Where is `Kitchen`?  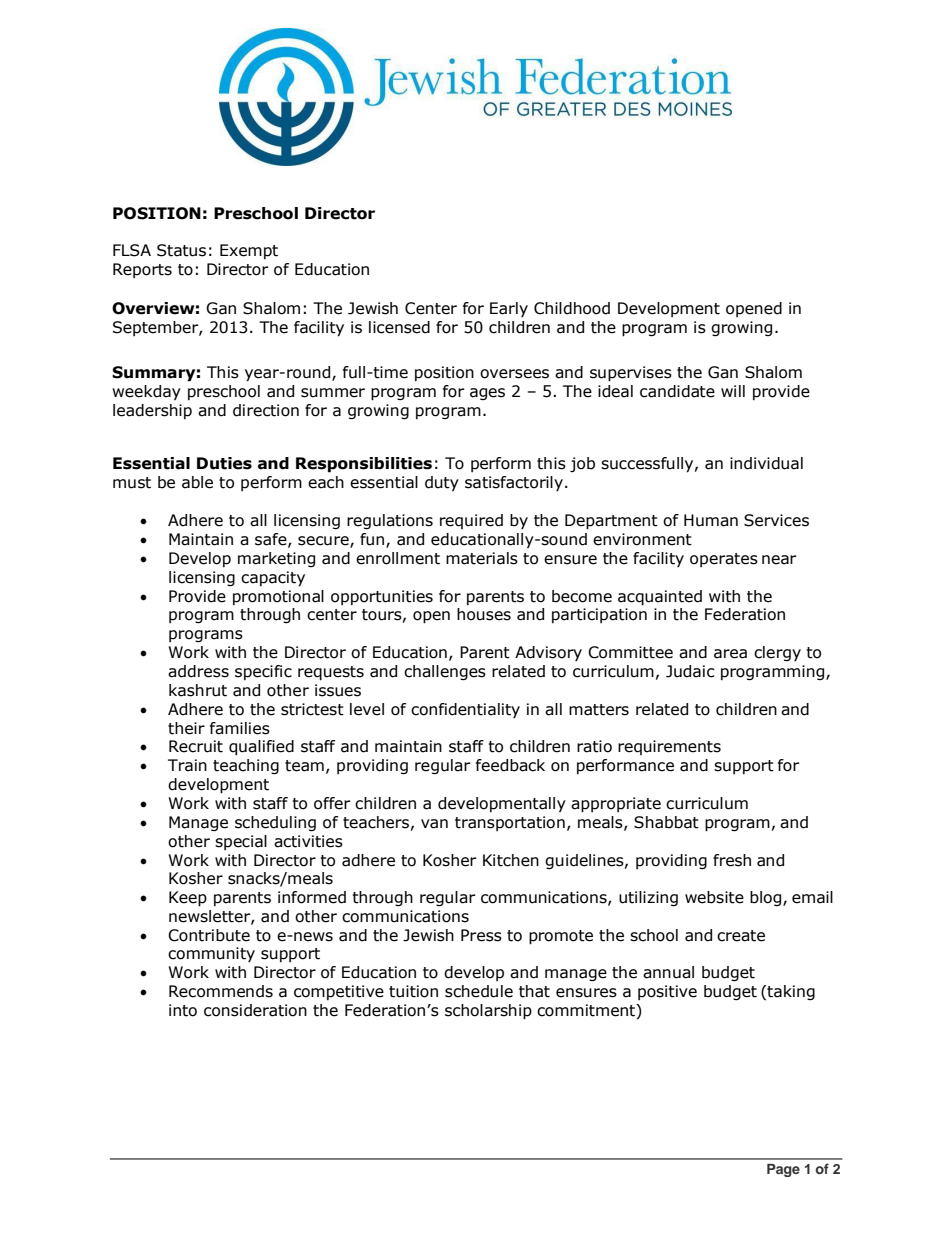
Kitchen is located at coordinates (511, 860).
